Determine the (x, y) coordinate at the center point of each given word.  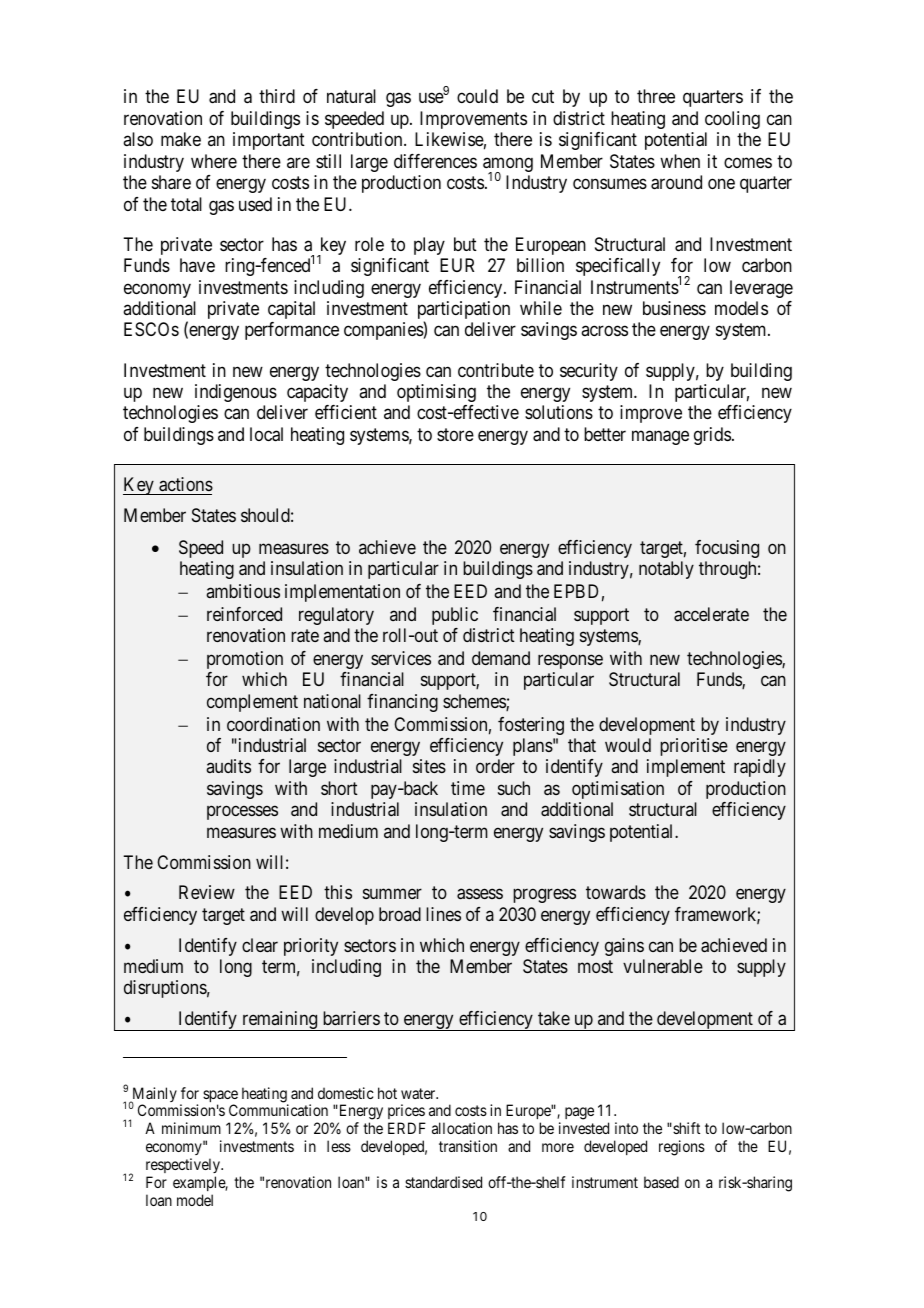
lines (443, 914)
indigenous (236, 393)
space (220, 1097)
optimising (436, 393)
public (455, 616)
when (680, 161)
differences (435, 161)
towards (616, 892)
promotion (245, 660)
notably (666, 570)
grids (712, 436)
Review (207, 892)
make (181, 139)
